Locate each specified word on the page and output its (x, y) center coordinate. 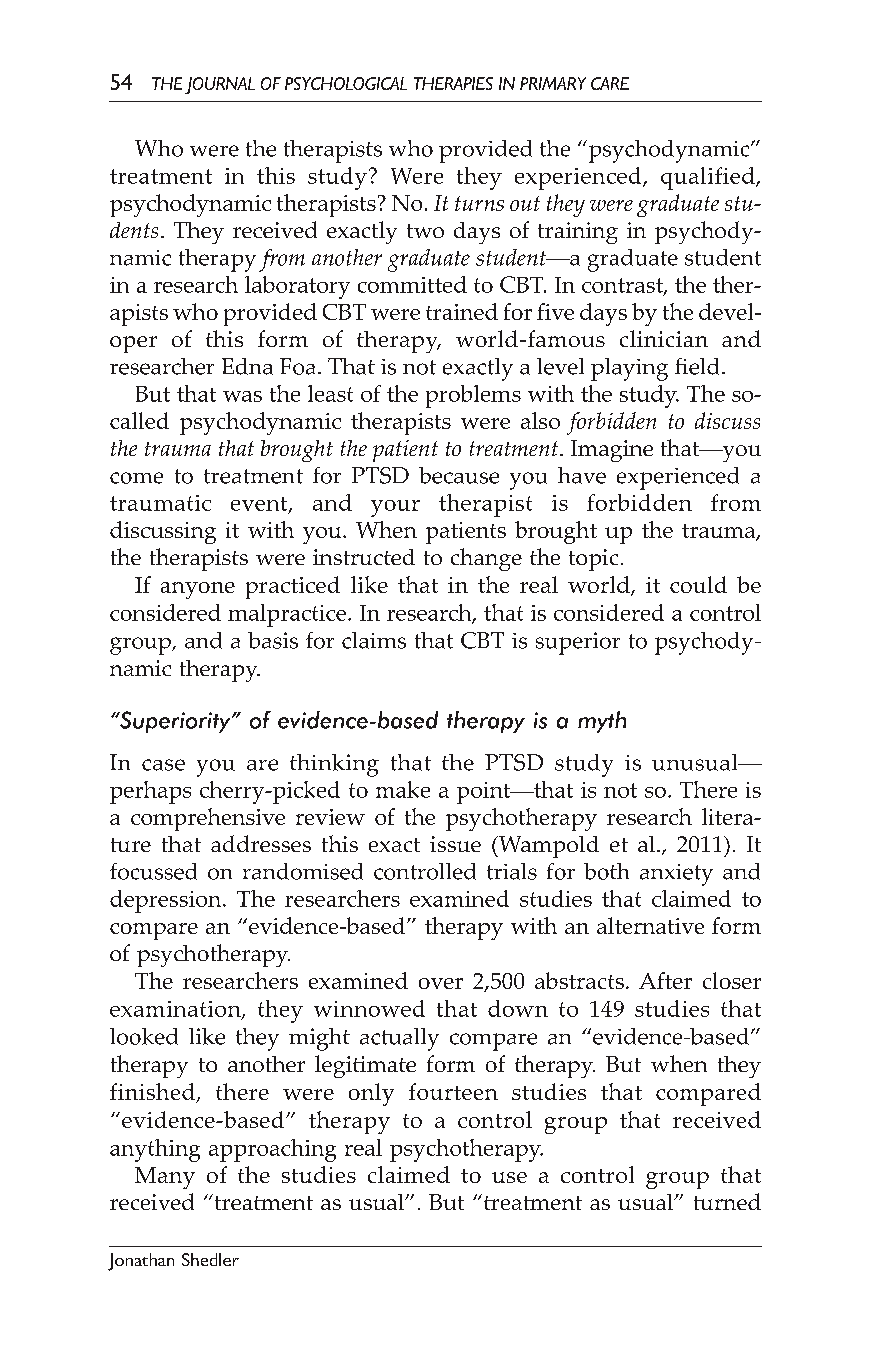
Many (165, 1178)
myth (602, 722)
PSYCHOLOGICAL (346, 83)
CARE (610, 83)
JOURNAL (220, 85)
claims (374, 640)
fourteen (453, 1091)
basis (273, 640)
